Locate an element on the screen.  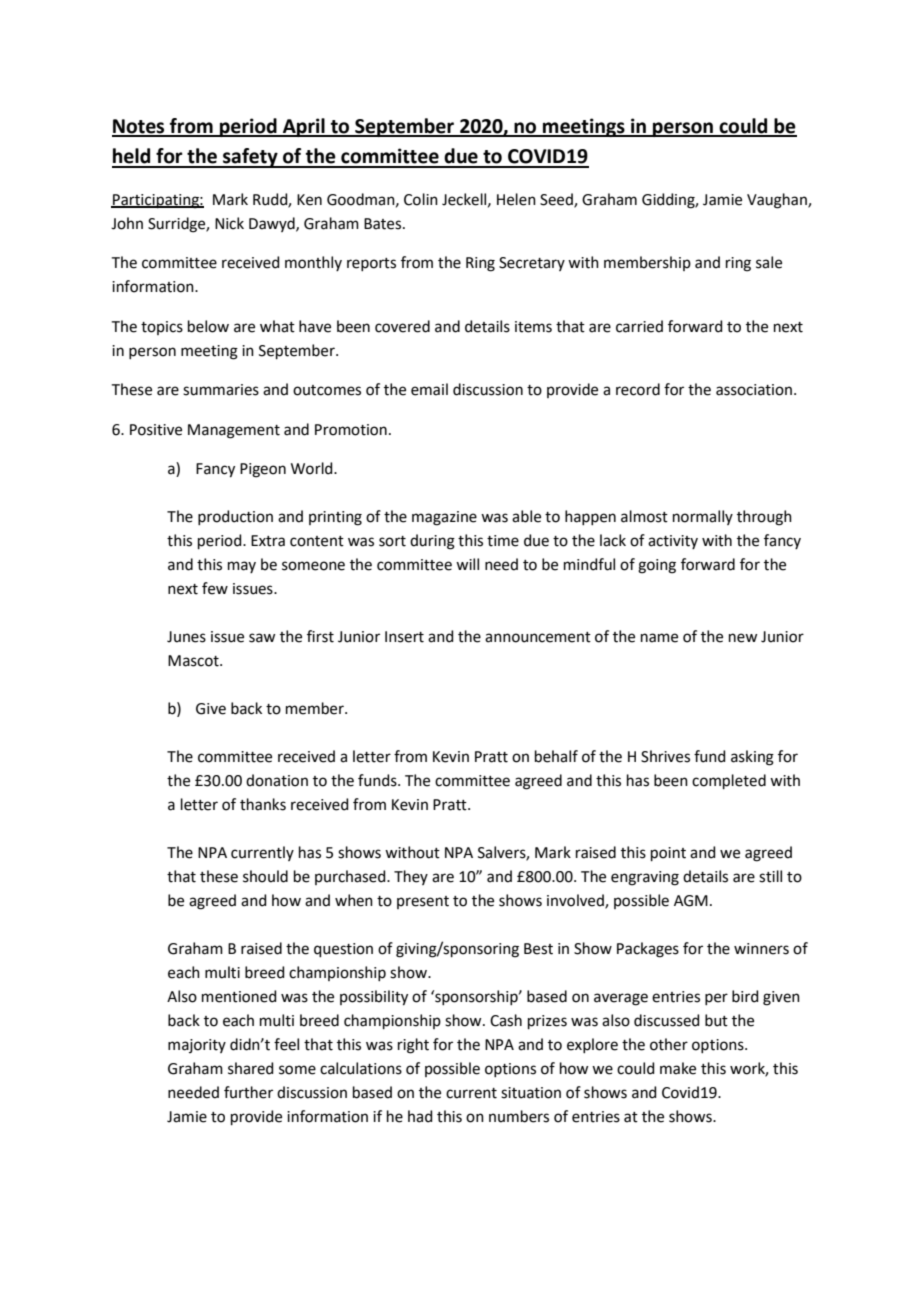
Colin is located at coordinates (421, 199).
